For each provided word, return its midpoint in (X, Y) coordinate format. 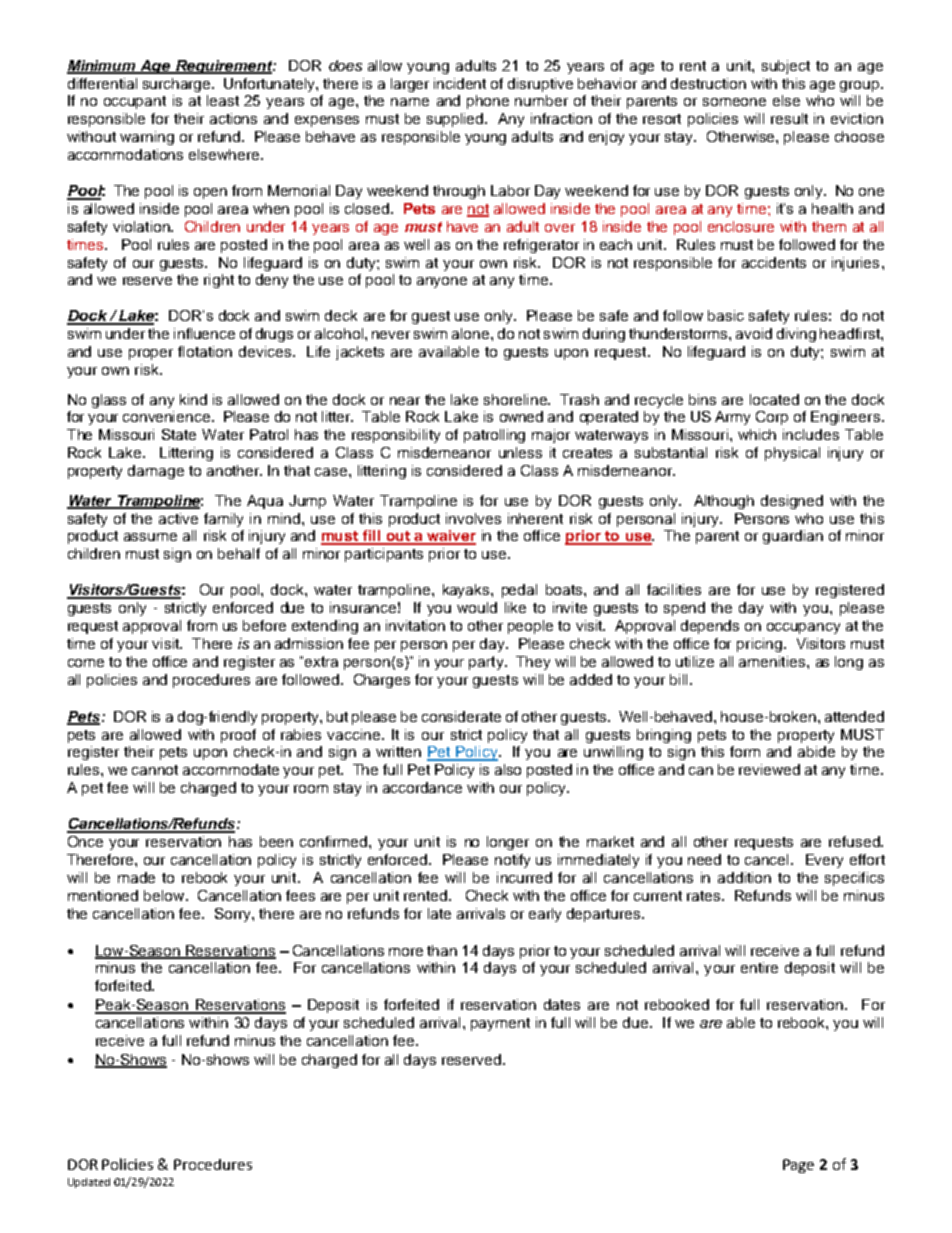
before (264, 625)
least (223, 100)
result (789, 118)
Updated (89, 1183)
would (477, 607)
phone (488, 102)
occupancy (803, 628)
